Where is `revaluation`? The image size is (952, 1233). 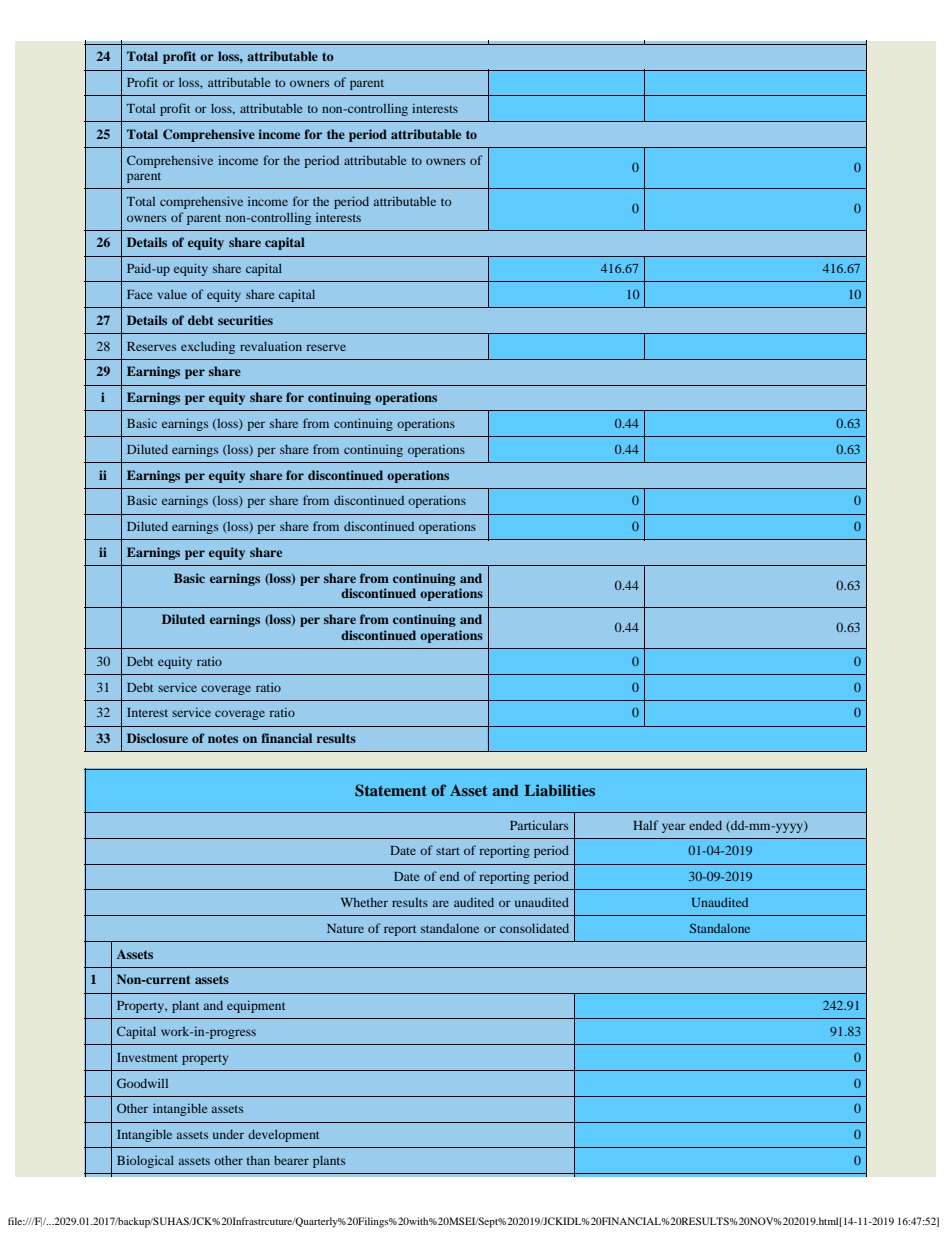 revaluation is located at coordinates (271, 346).
